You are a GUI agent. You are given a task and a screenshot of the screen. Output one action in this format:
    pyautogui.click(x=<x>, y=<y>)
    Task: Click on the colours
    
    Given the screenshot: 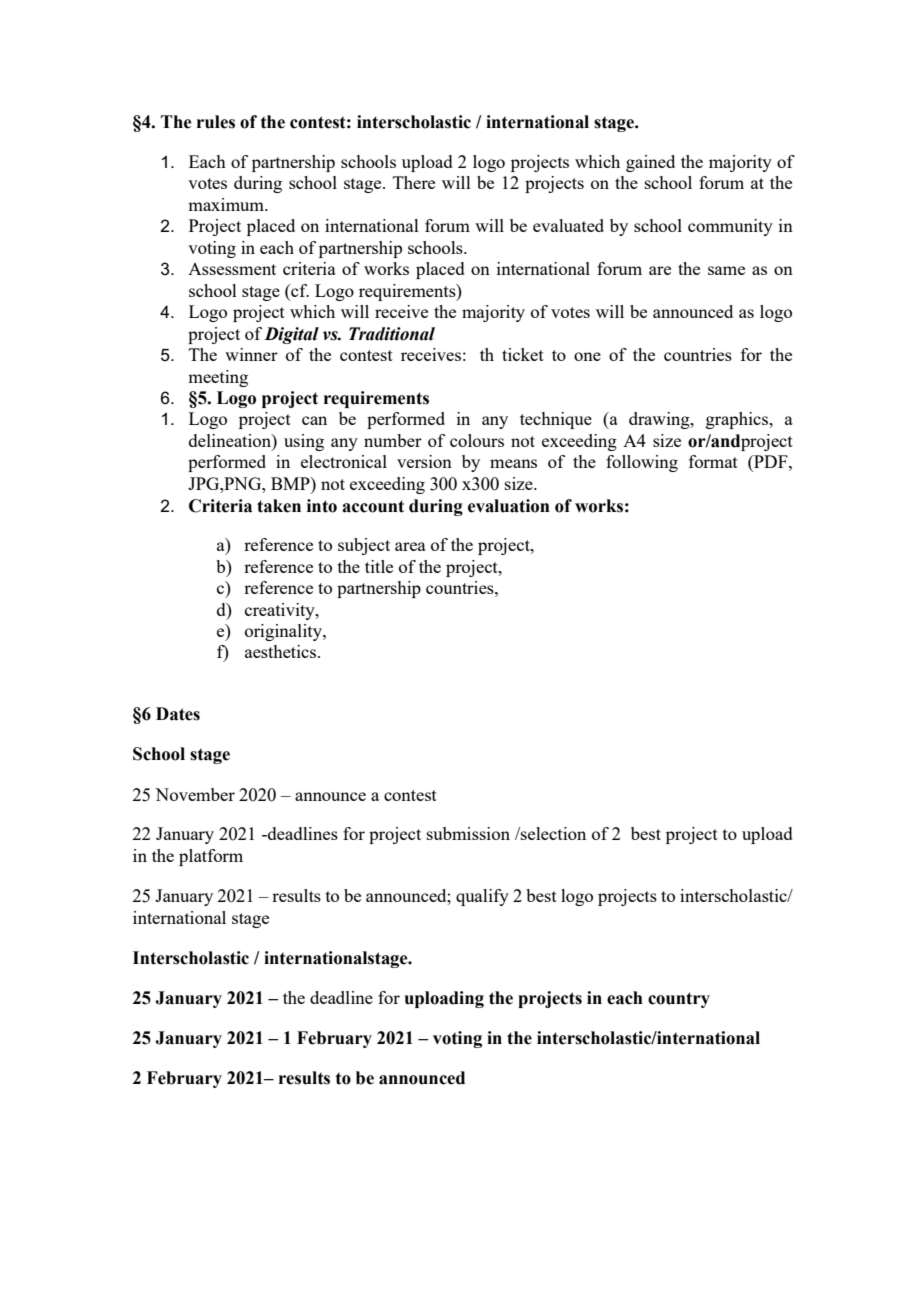 What is the action you would take?
    pyautogui.click(x=477, y=440)
